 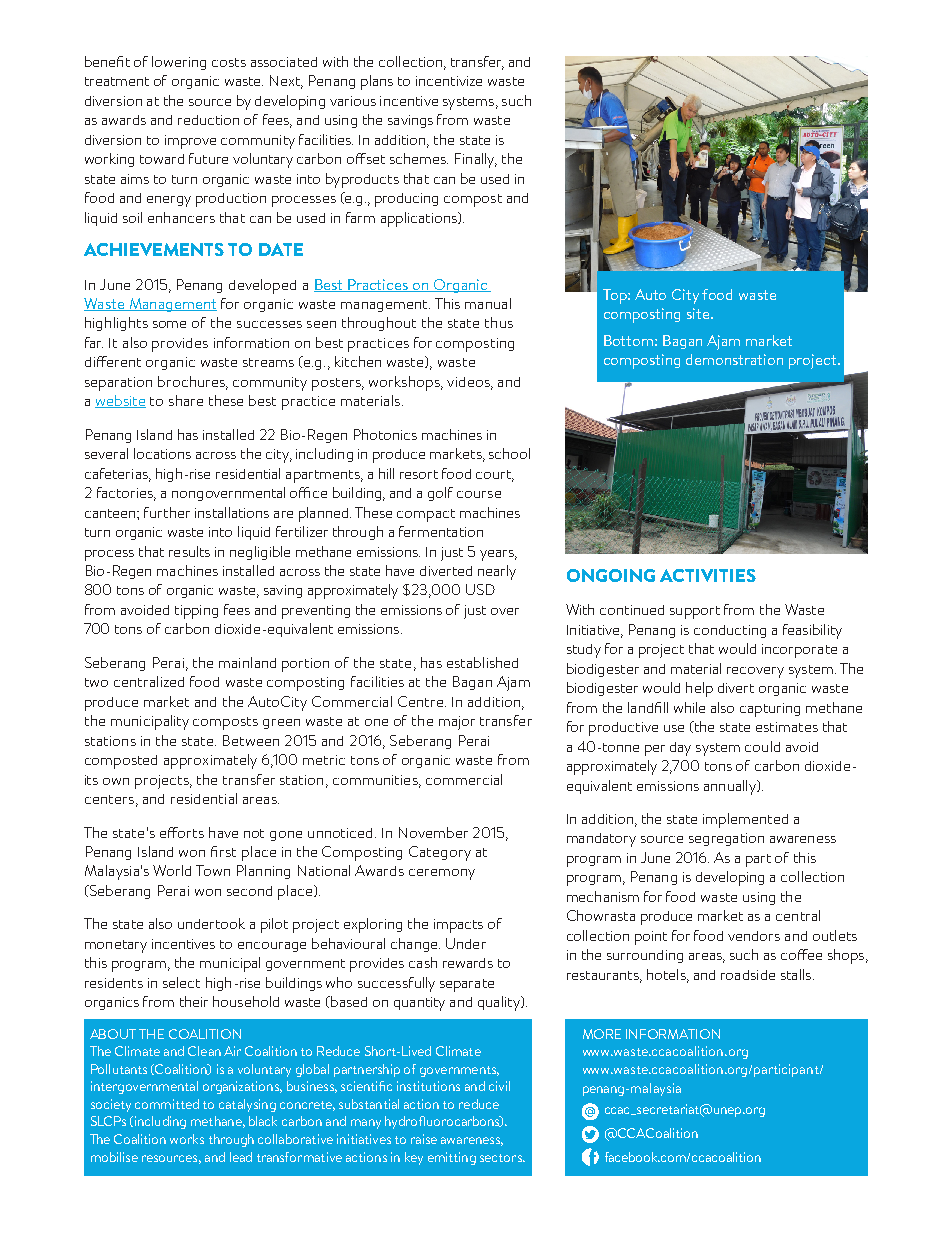 I want to click on incentivize, so click(x=449, y=81).
